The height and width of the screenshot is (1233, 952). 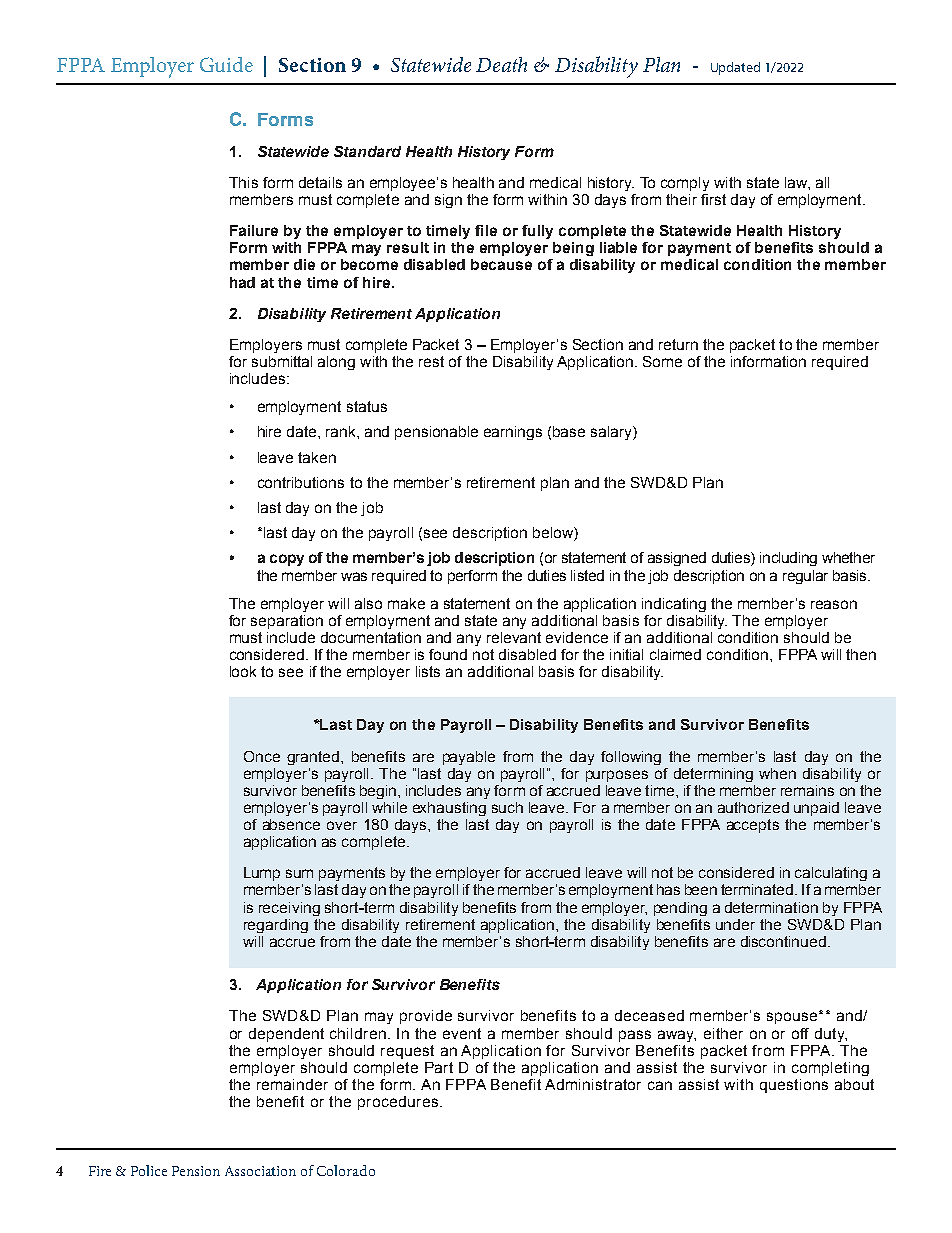 I want to click on Police, so click(x=149, y=1170).
